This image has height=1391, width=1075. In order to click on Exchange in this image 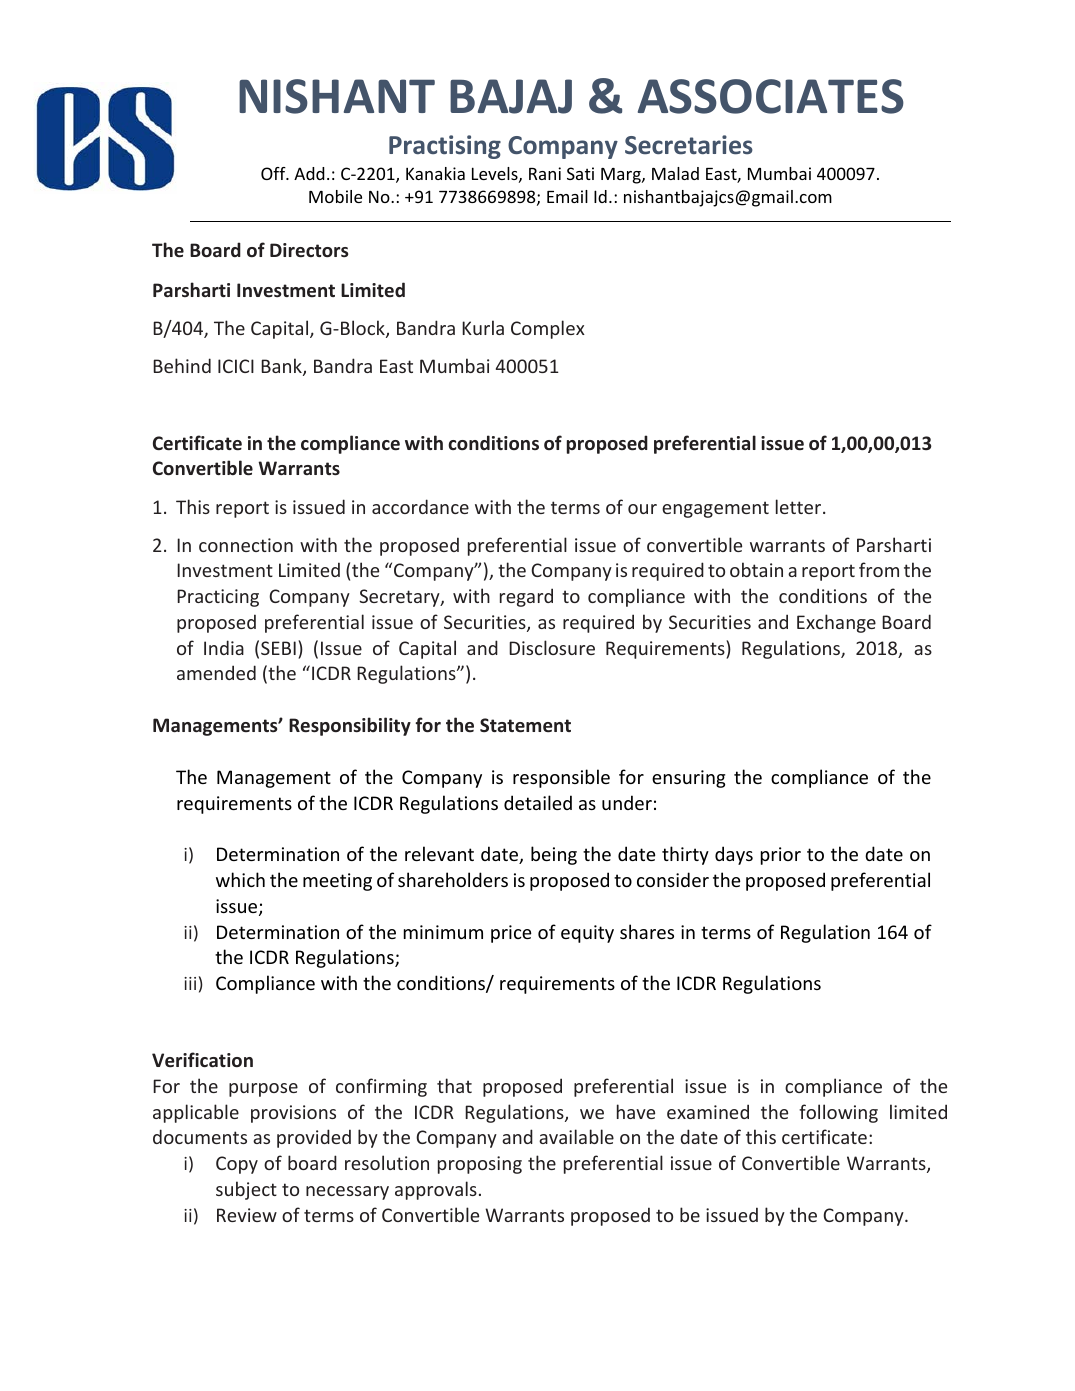, I will do `click(836, 623)`.
